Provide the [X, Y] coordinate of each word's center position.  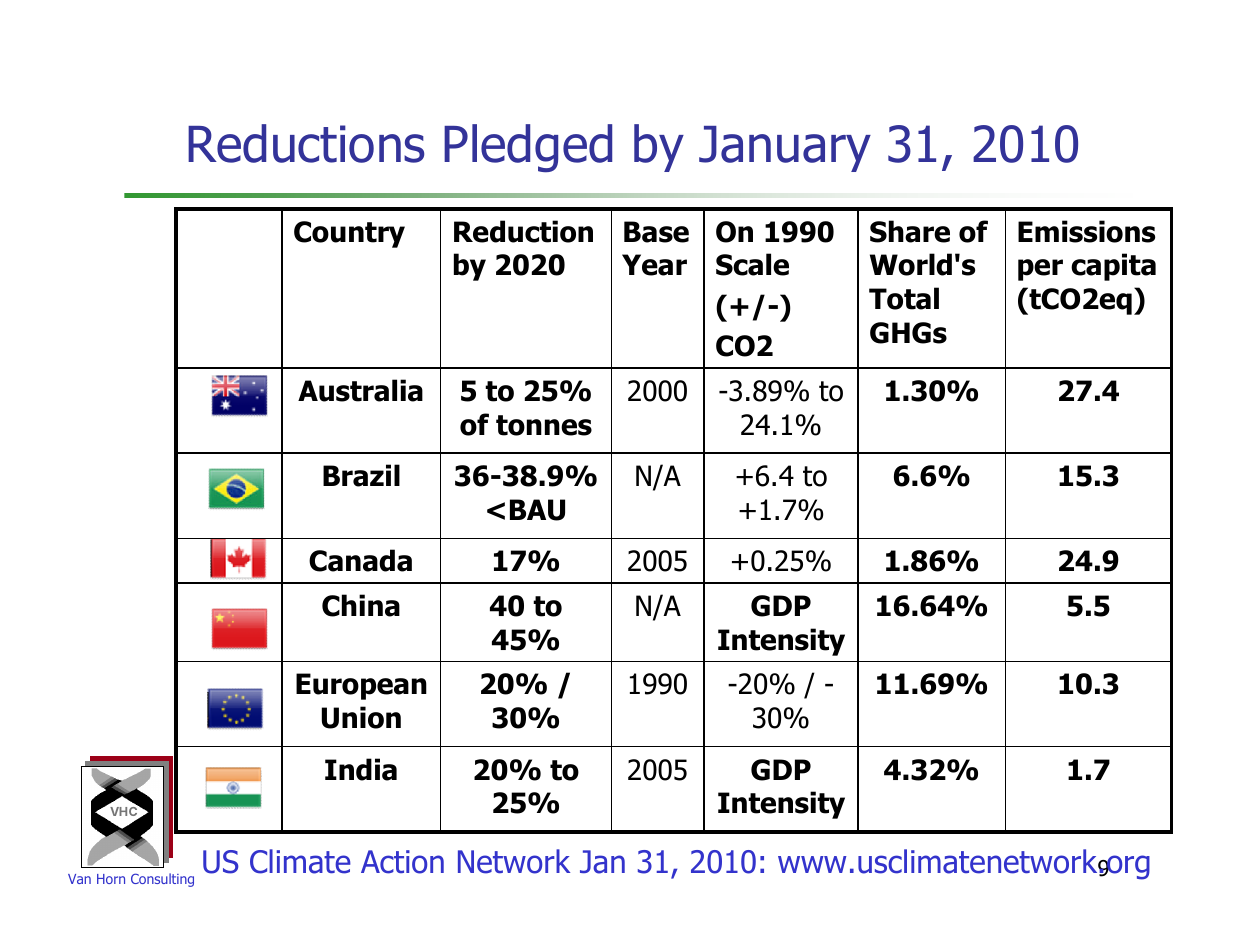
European [361, 686]
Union [361, 717]
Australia [360, 390]
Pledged [528, 148]
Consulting [162, 880]
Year [654, 265]
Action [402, 862]
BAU [537, 510]
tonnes [544, 425]
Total [904, 298]
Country [349, 234]
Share [910, 231]
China [361, 605]
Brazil [361, 475]
